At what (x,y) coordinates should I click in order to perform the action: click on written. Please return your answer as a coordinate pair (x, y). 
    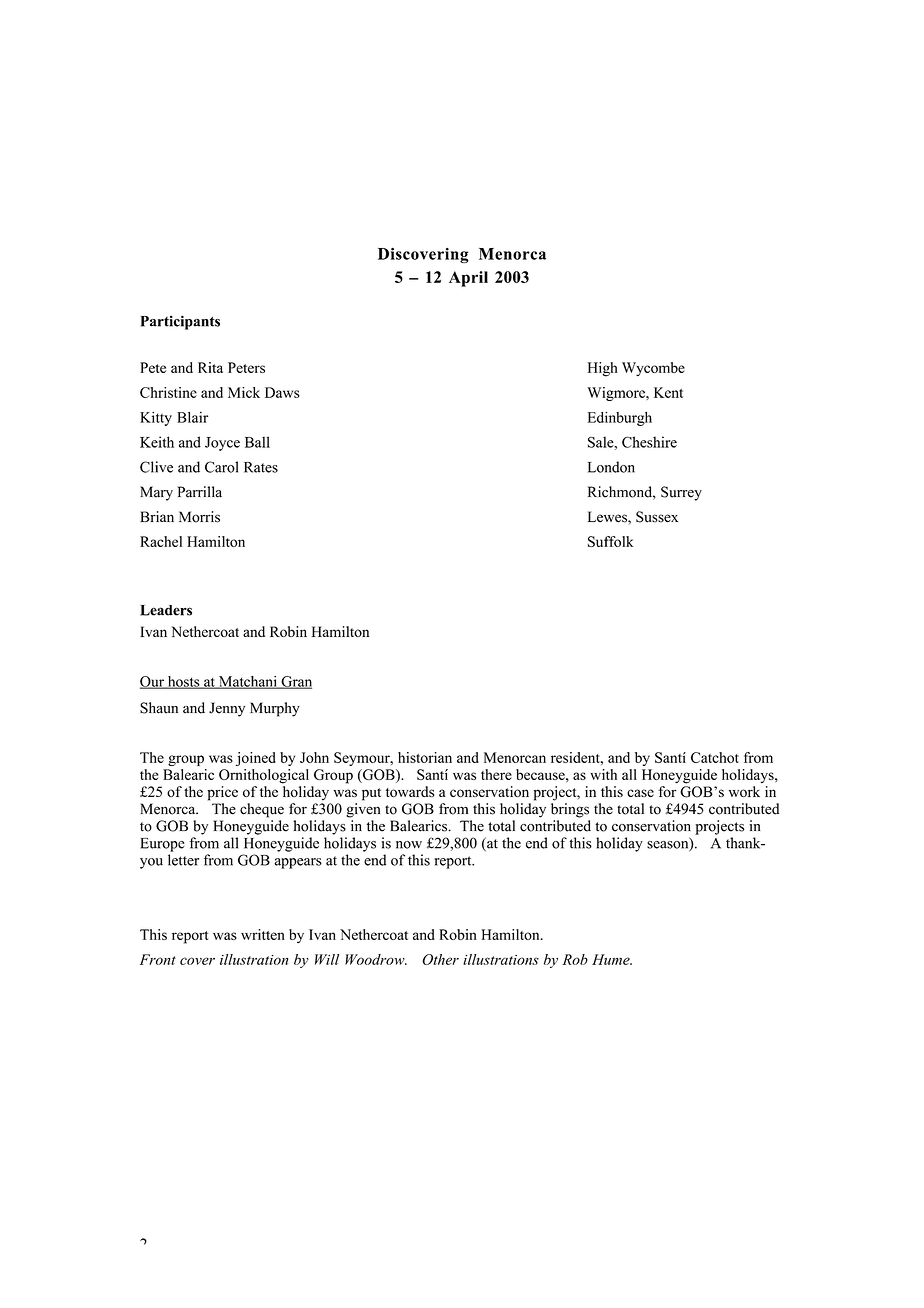
    Looking at the image, I should click on (263, 934).
